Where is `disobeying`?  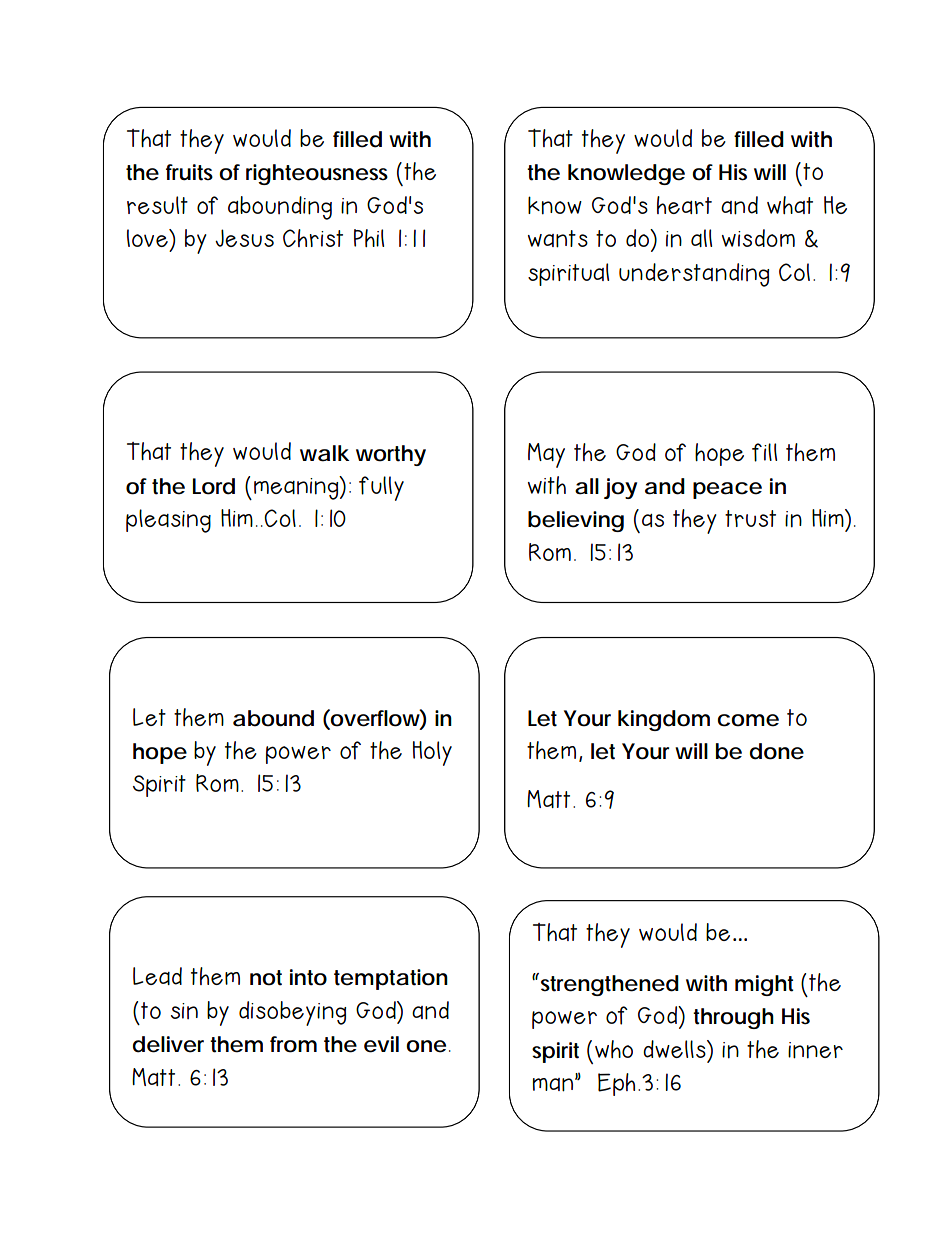
disobeying is located at coordinates (292, 1013).
